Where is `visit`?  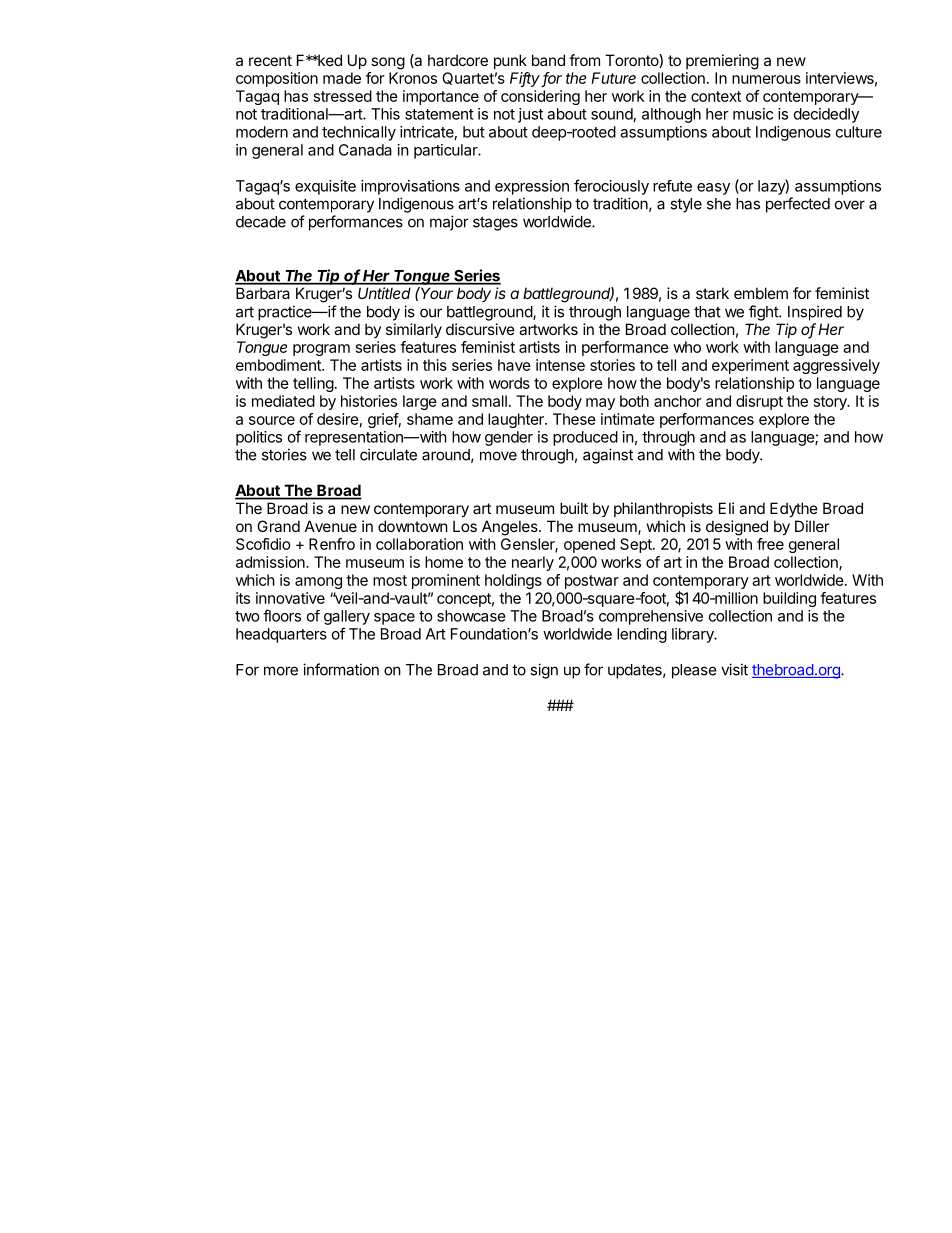 visit is located at coordinates (734, 669).
